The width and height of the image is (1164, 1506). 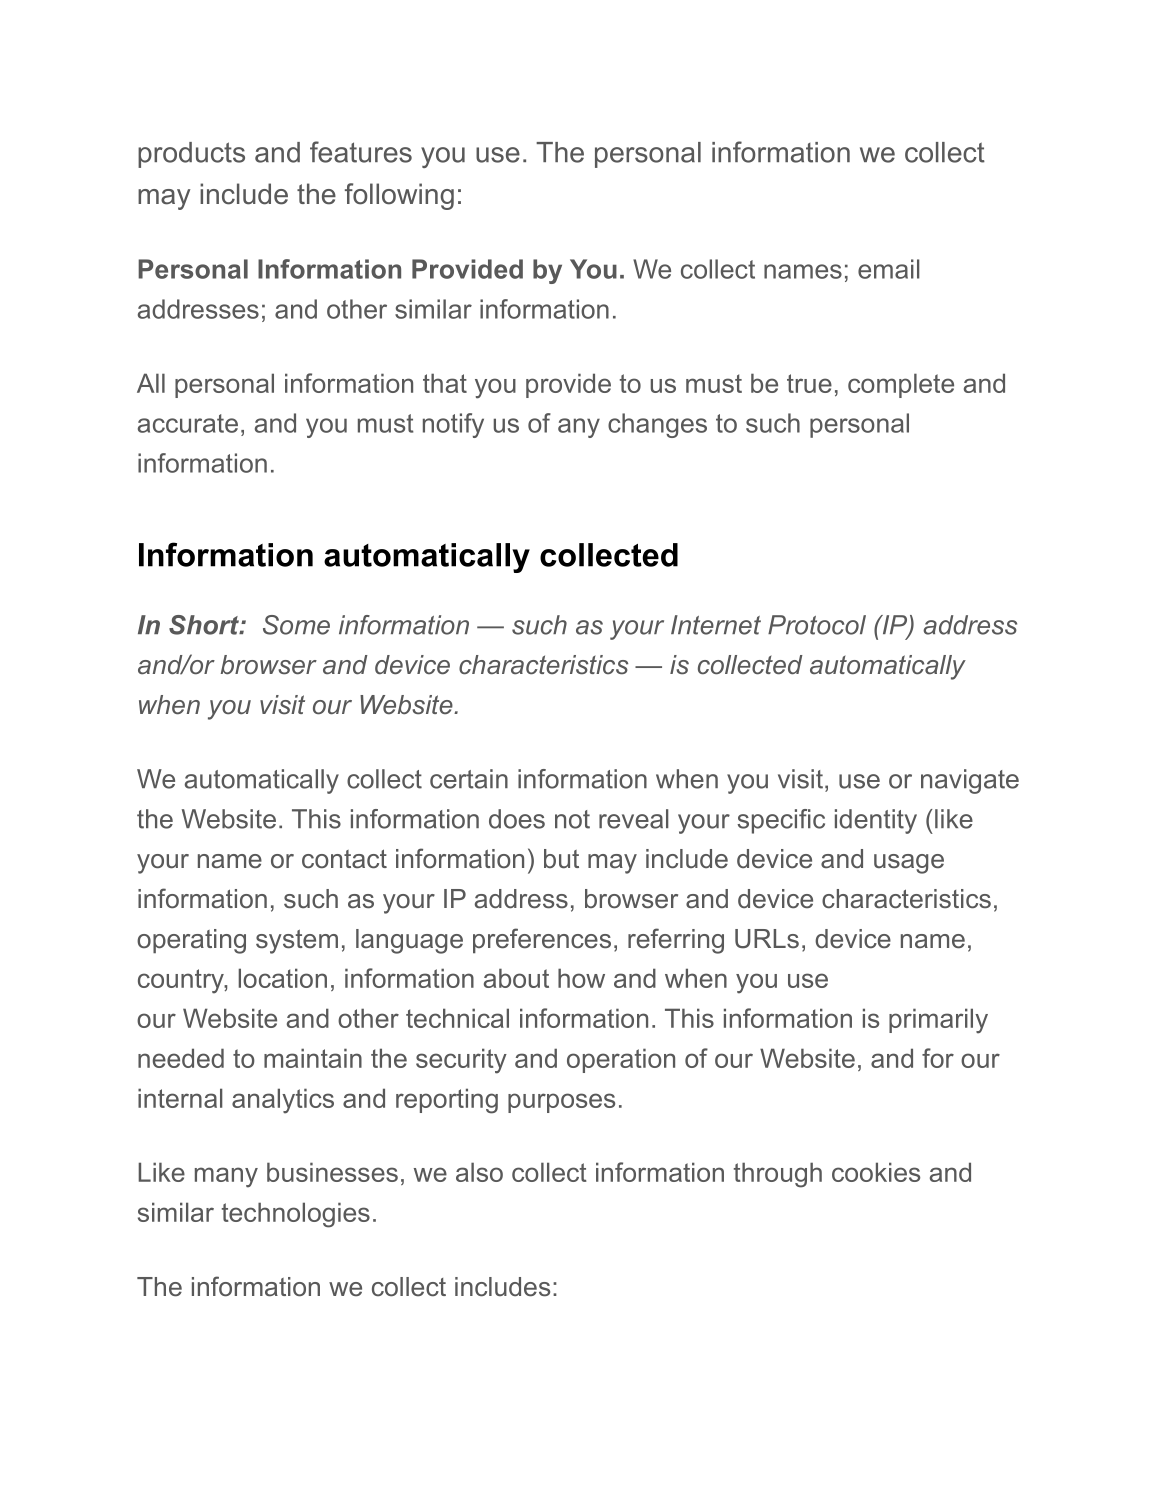 What do you see at coordinates (561, 859) in the image?
I see `but` at bounding box center [561, 859].
